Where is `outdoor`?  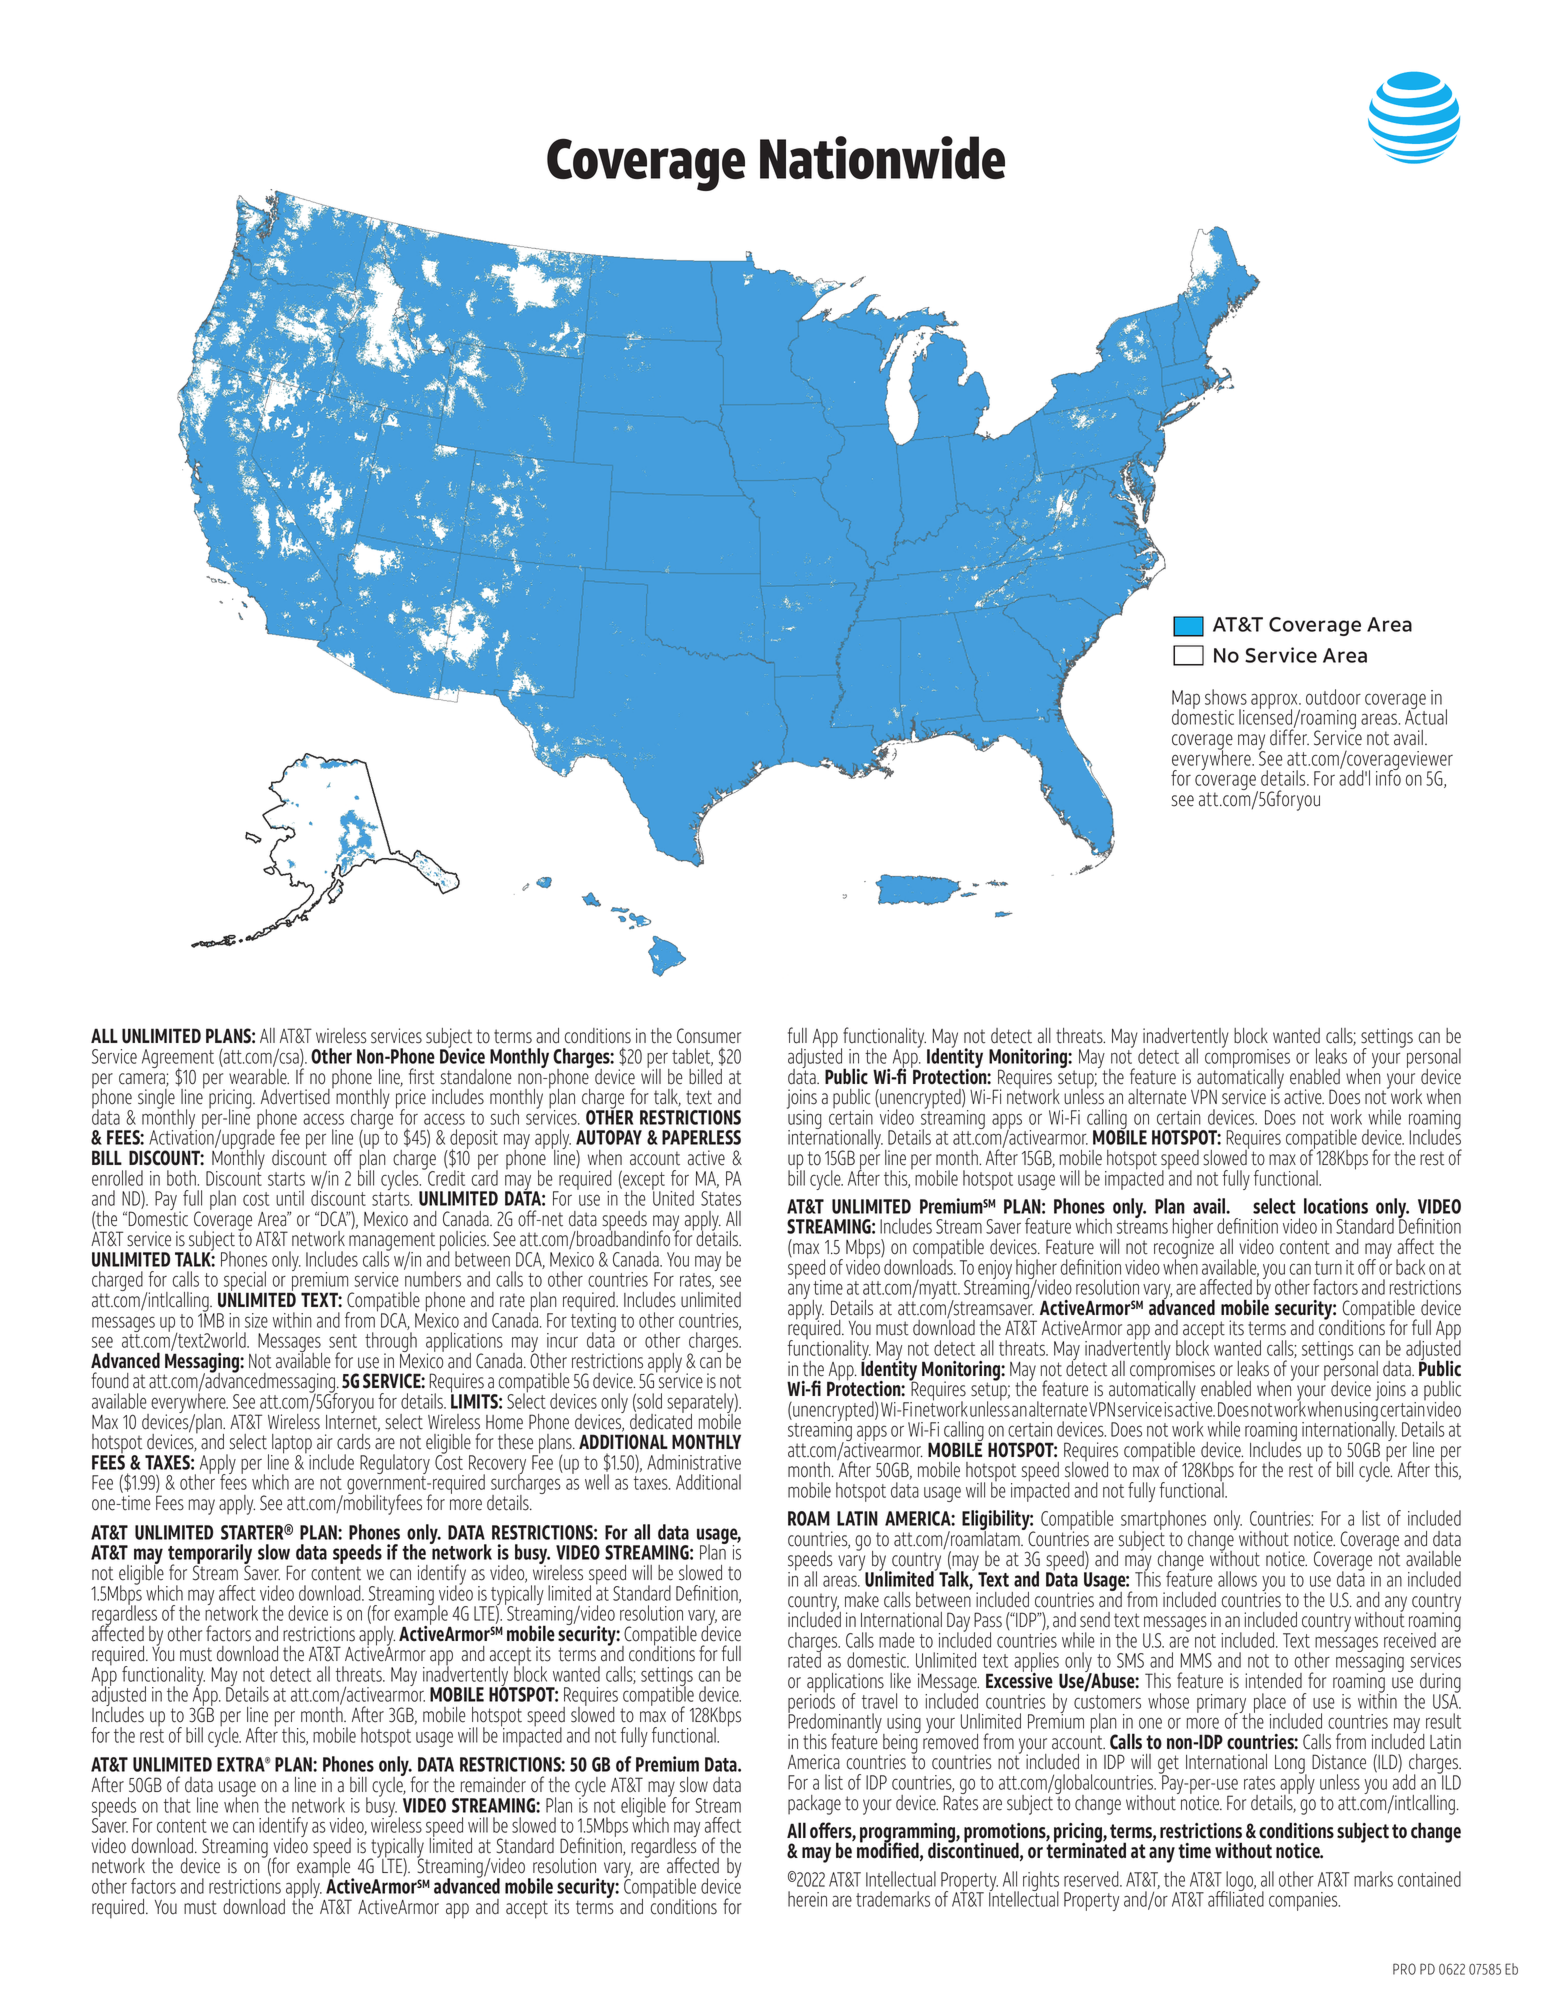
outdoor is located at coordinates (1333, 697).
